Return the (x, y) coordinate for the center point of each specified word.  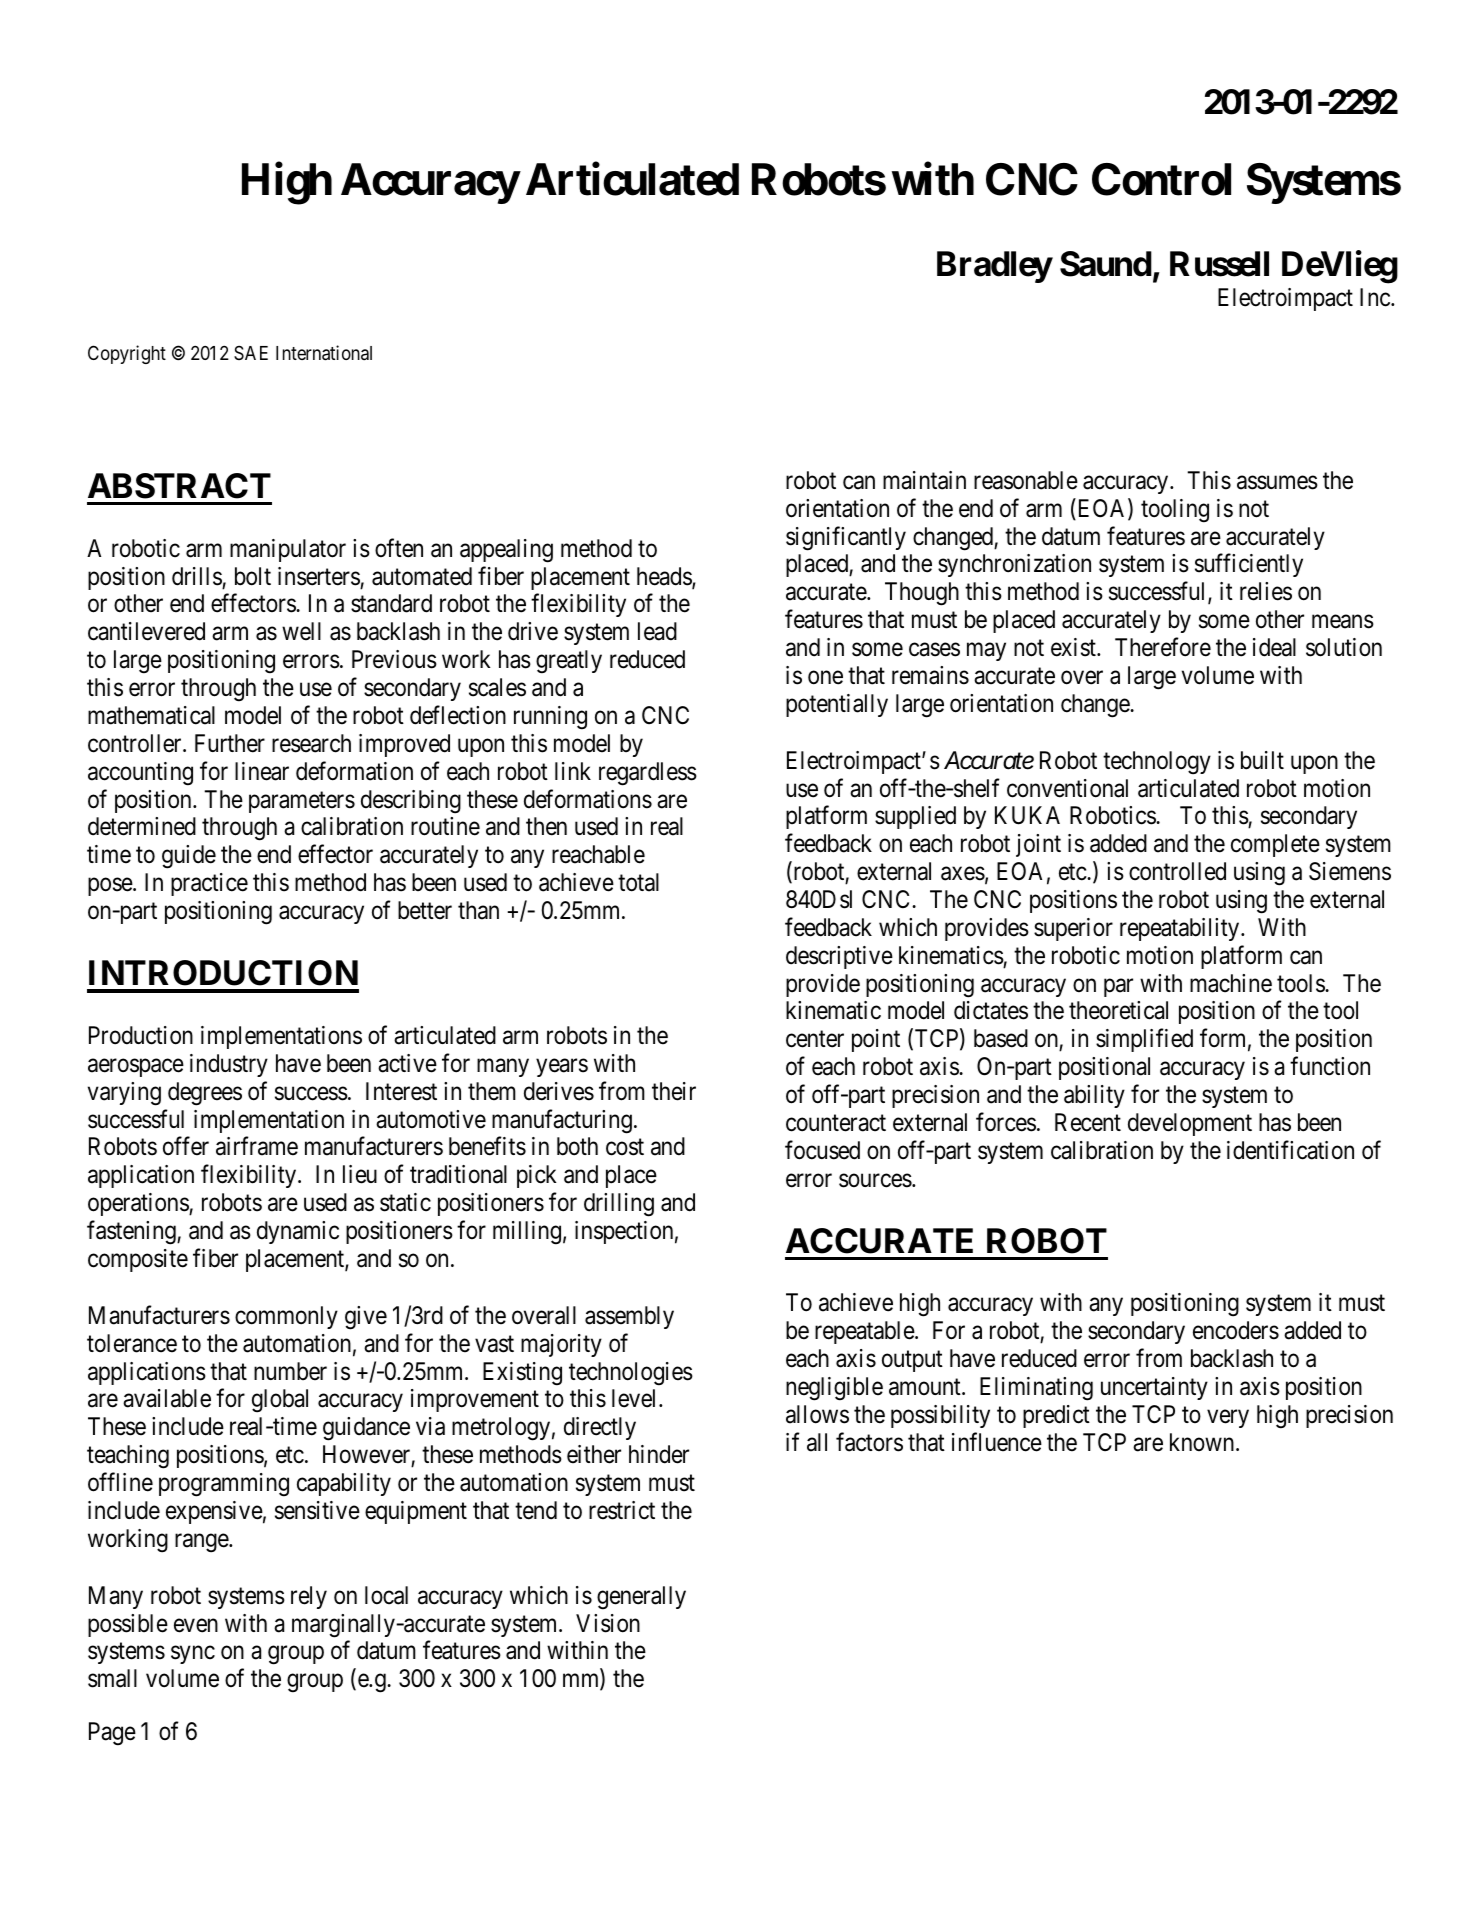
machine (1231, 983)
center (815, 1039)
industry (229, 1065)
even (196, 1625)
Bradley (995, 267)
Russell (1219, 264)
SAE (251, 352)
